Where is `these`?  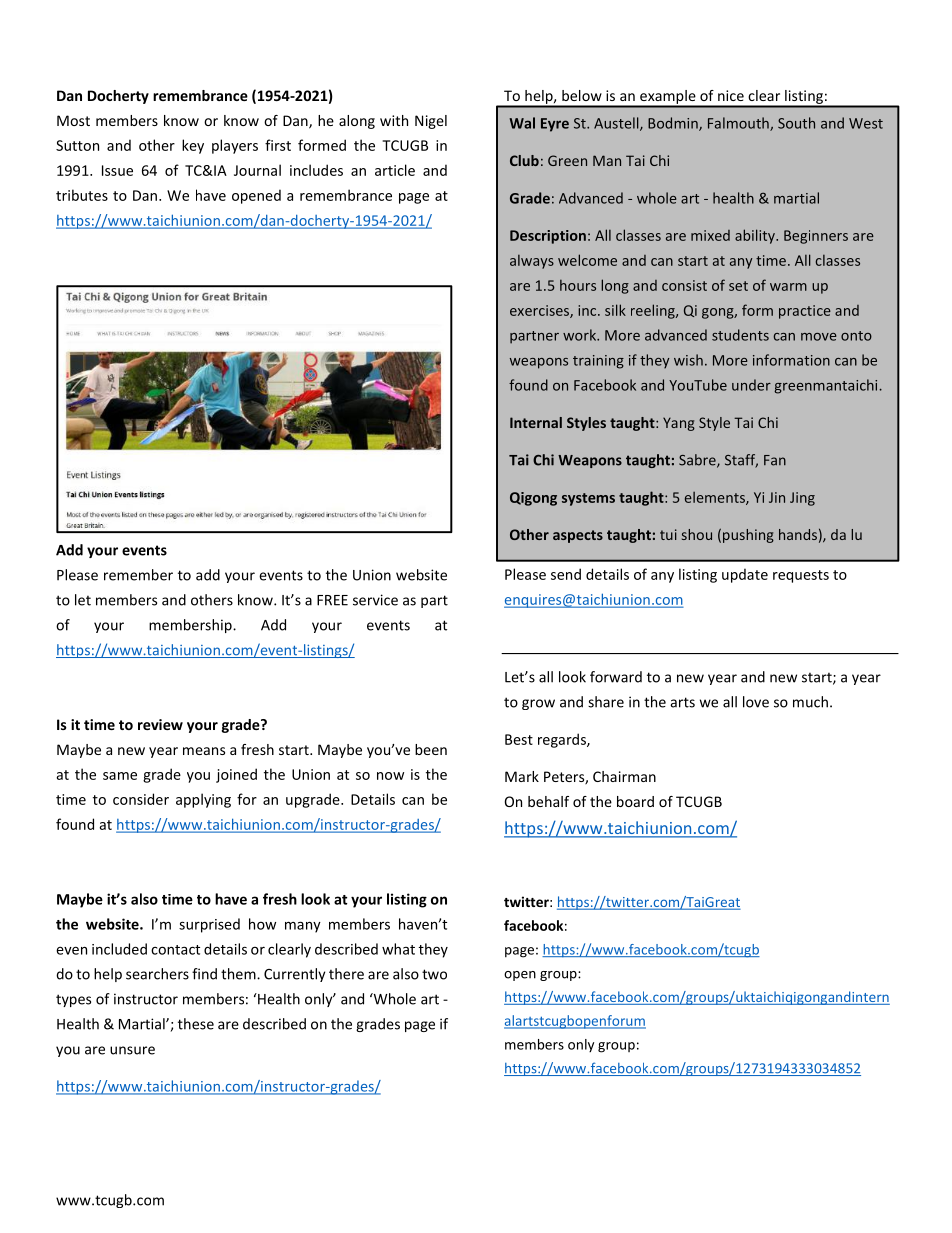
these is located at coordinates (196, 1024).
